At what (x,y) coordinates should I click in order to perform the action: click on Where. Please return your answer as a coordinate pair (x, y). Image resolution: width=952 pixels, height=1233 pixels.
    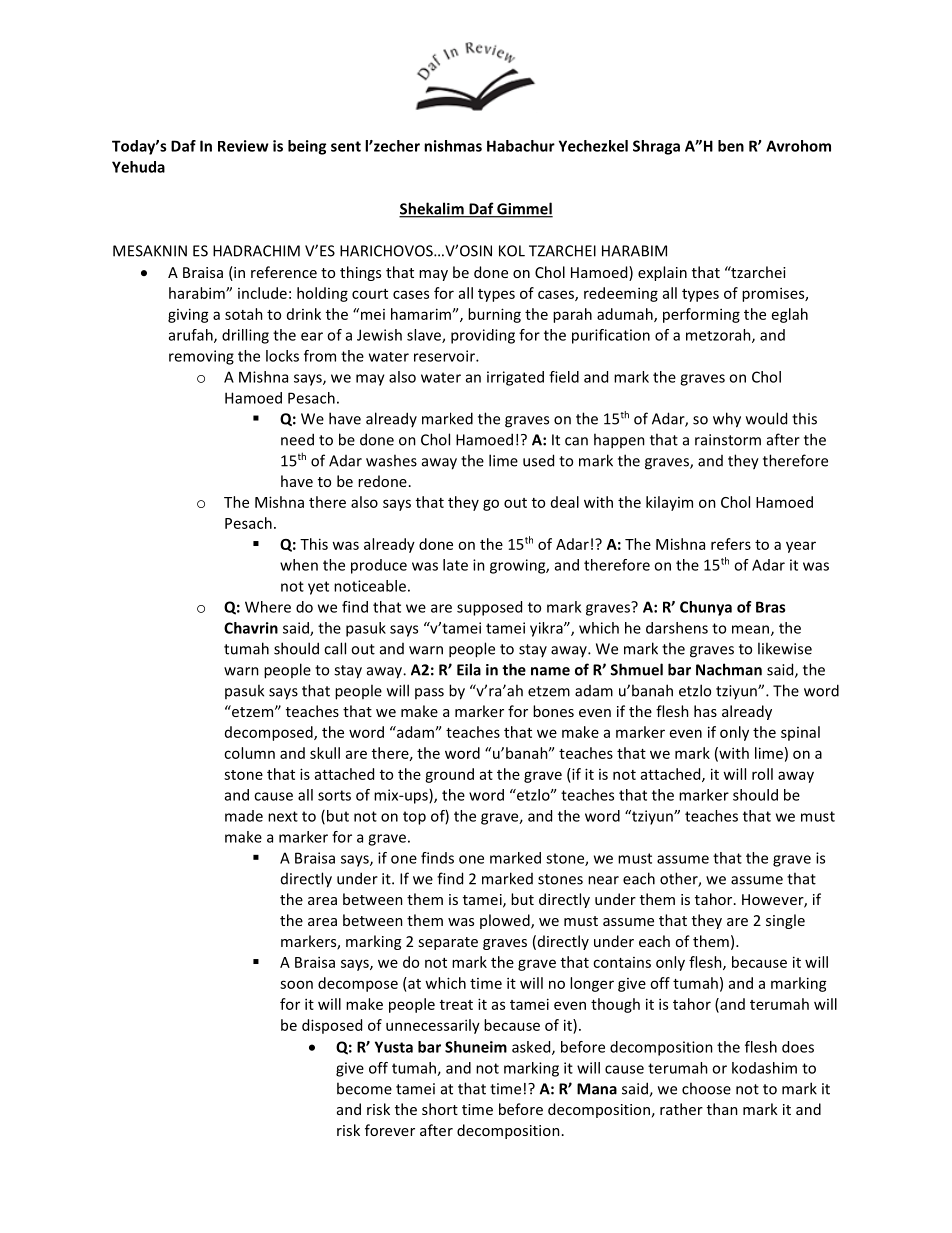
    Looking at the image, I should click on (268, 607).
